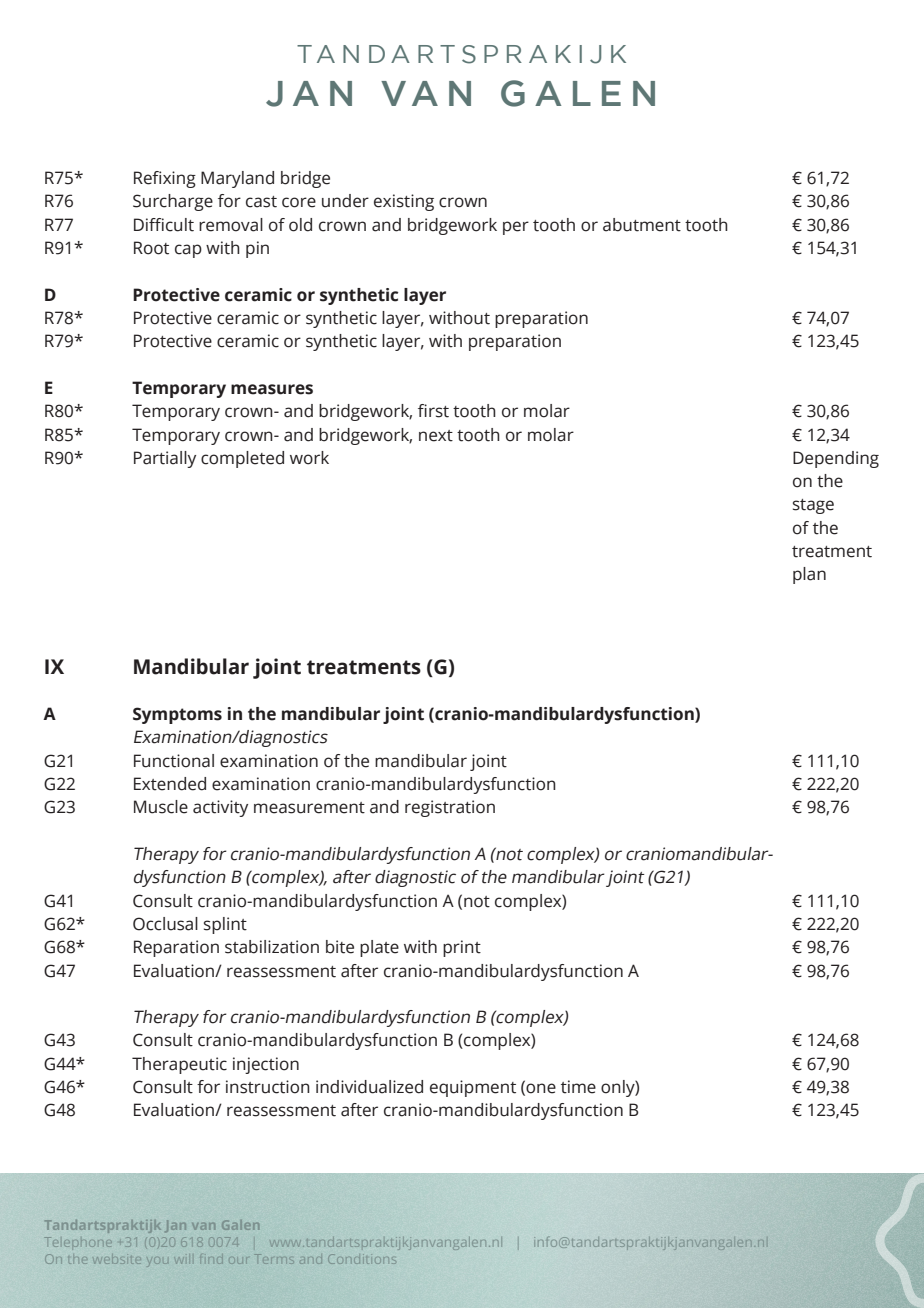 This screenshot has width=924, height=1308. What do you see at coordinates (404, 202) in the screenshot?
I see `existing` at bounding box center [404, 202].
